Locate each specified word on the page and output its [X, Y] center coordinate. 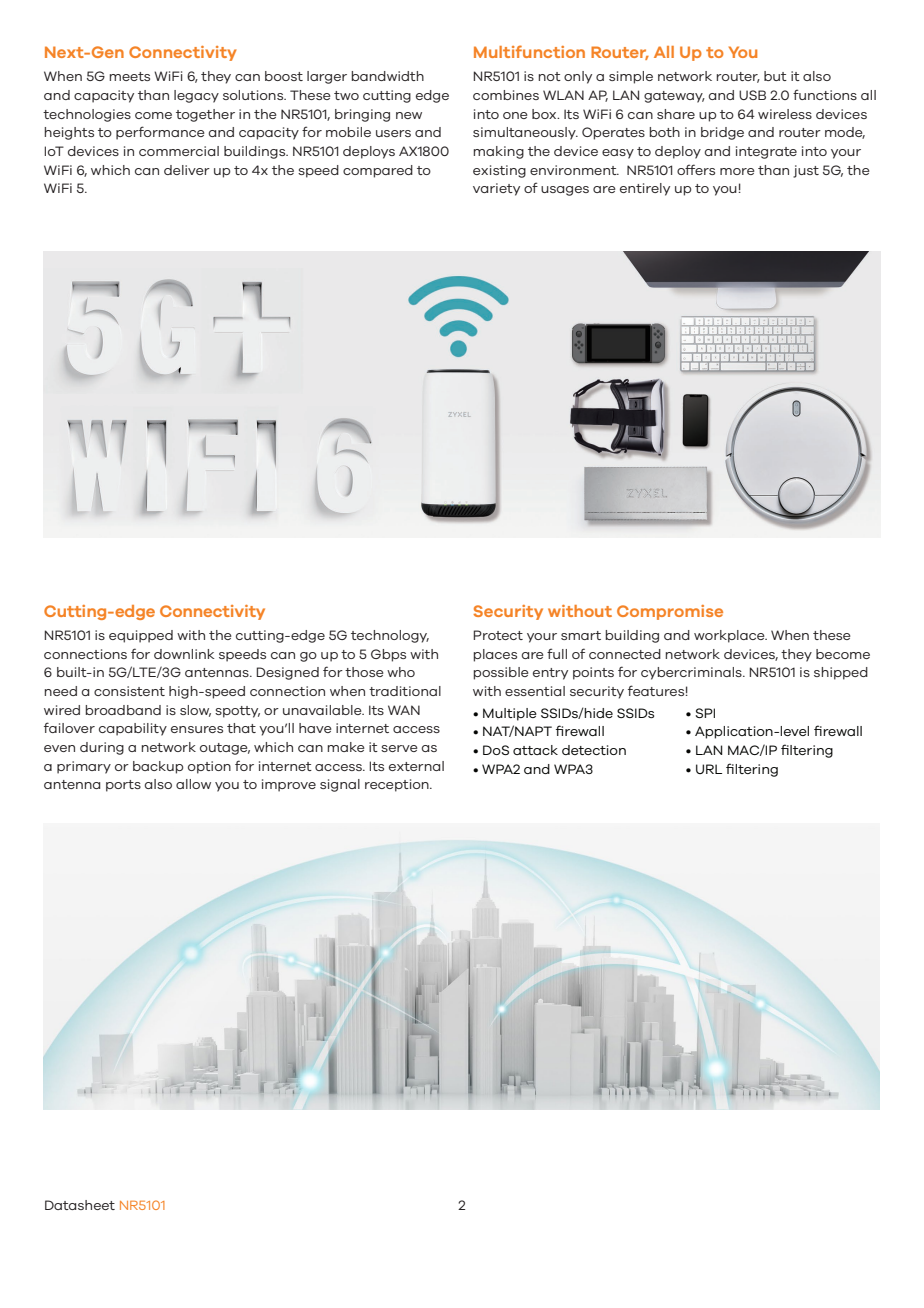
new [409, 115]
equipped [141, 636]
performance [160, 133]
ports [123, 786]
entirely [645, 189]
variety [496, 189]
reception [398, 785]
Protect [498, 635]
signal [340, 785]
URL [709, 769]
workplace [730, 636]
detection [594, 750]
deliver [187, 170]
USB [752, 95]
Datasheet [80, 1205]
